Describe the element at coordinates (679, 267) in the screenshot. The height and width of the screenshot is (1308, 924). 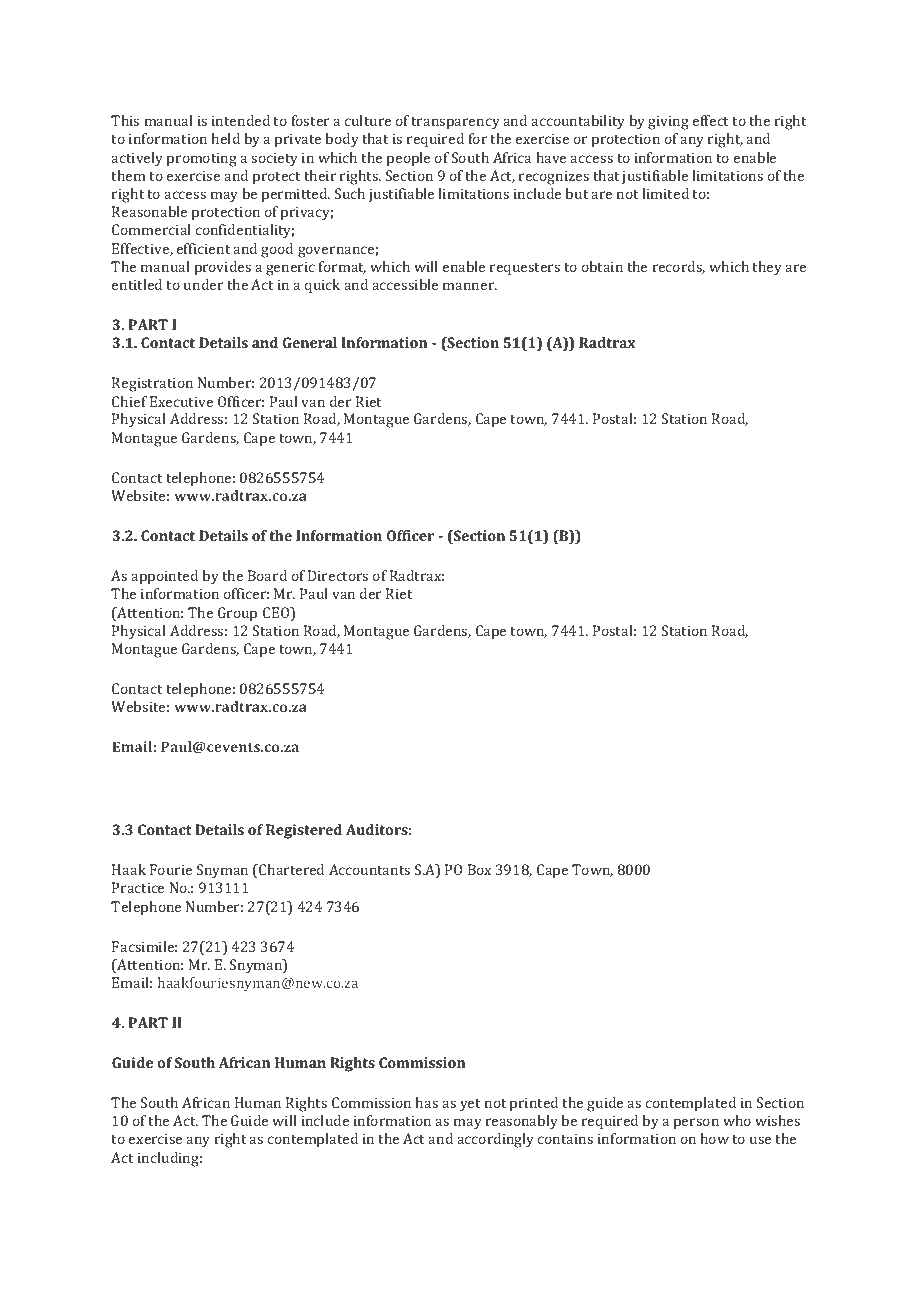
I see `records` at that location.
